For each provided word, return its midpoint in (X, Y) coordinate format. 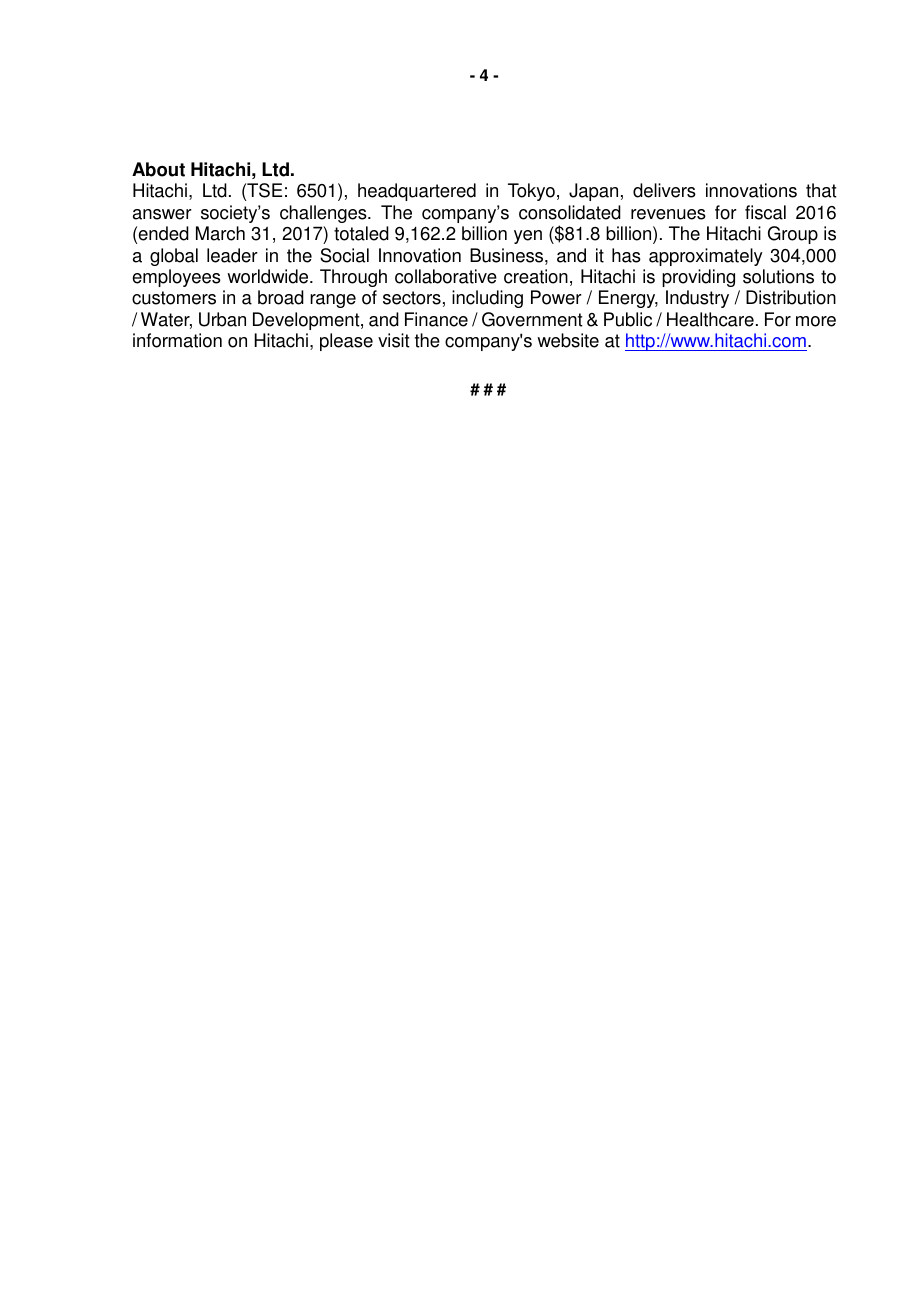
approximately (706, 257)
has (626, 255)
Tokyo (531, 192)
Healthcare (710, 319)
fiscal (765, 212)
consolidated (570, 212)
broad (281, 297)
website (568, 340)
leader (232, 255)
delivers (664, 190)
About (158, 169)
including (487, 299)
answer (162, 214)
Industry (697, 299)
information (177, 340)
